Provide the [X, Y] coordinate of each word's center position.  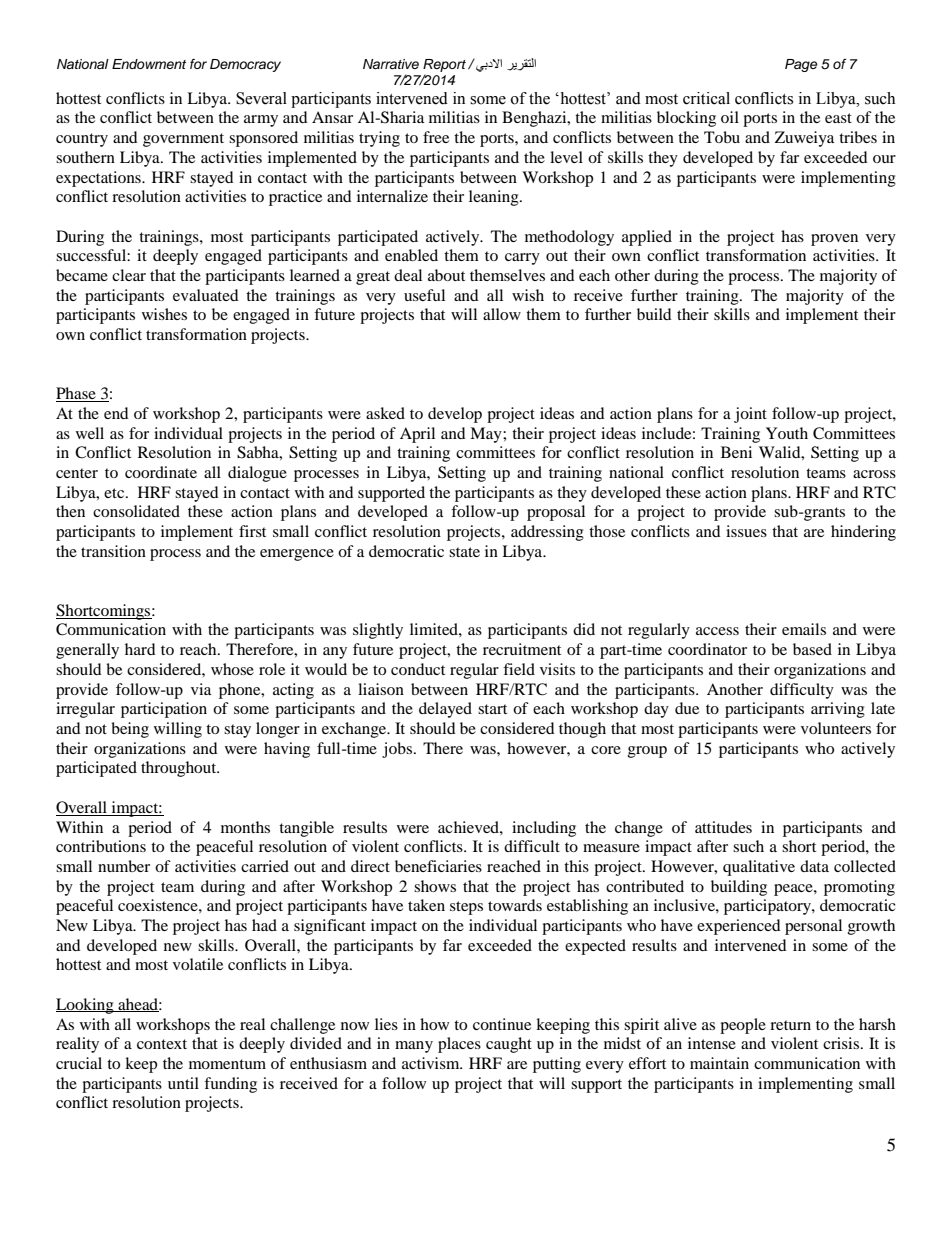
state [464, 552]
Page [801, 65]
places [459, 1045]
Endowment [149, 64]
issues [746, 531]
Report [444, 65]
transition [113, 551]
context [162, 1044]
